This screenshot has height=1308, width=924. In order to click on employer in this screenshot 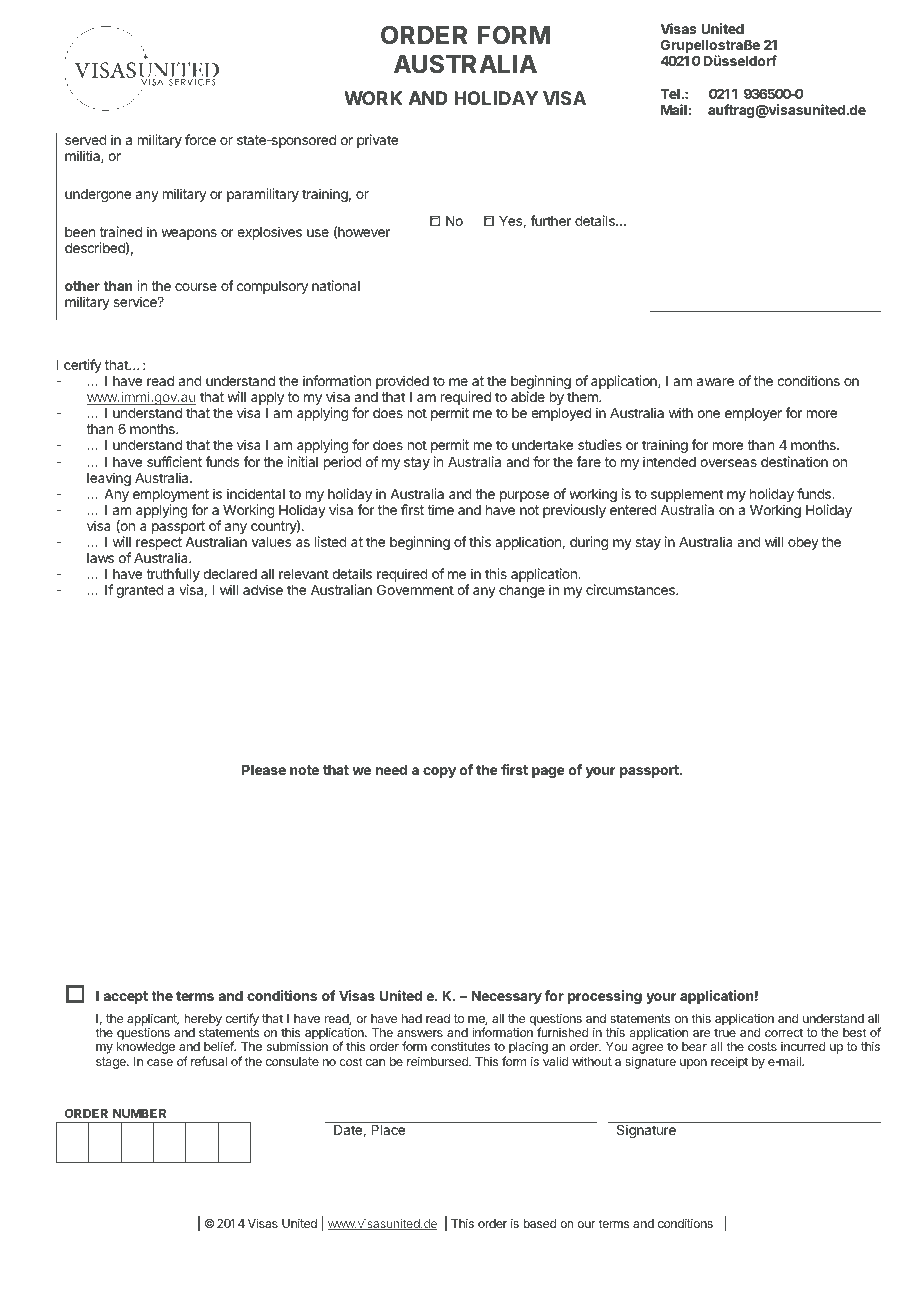, I will do `click(753, 414)`.
